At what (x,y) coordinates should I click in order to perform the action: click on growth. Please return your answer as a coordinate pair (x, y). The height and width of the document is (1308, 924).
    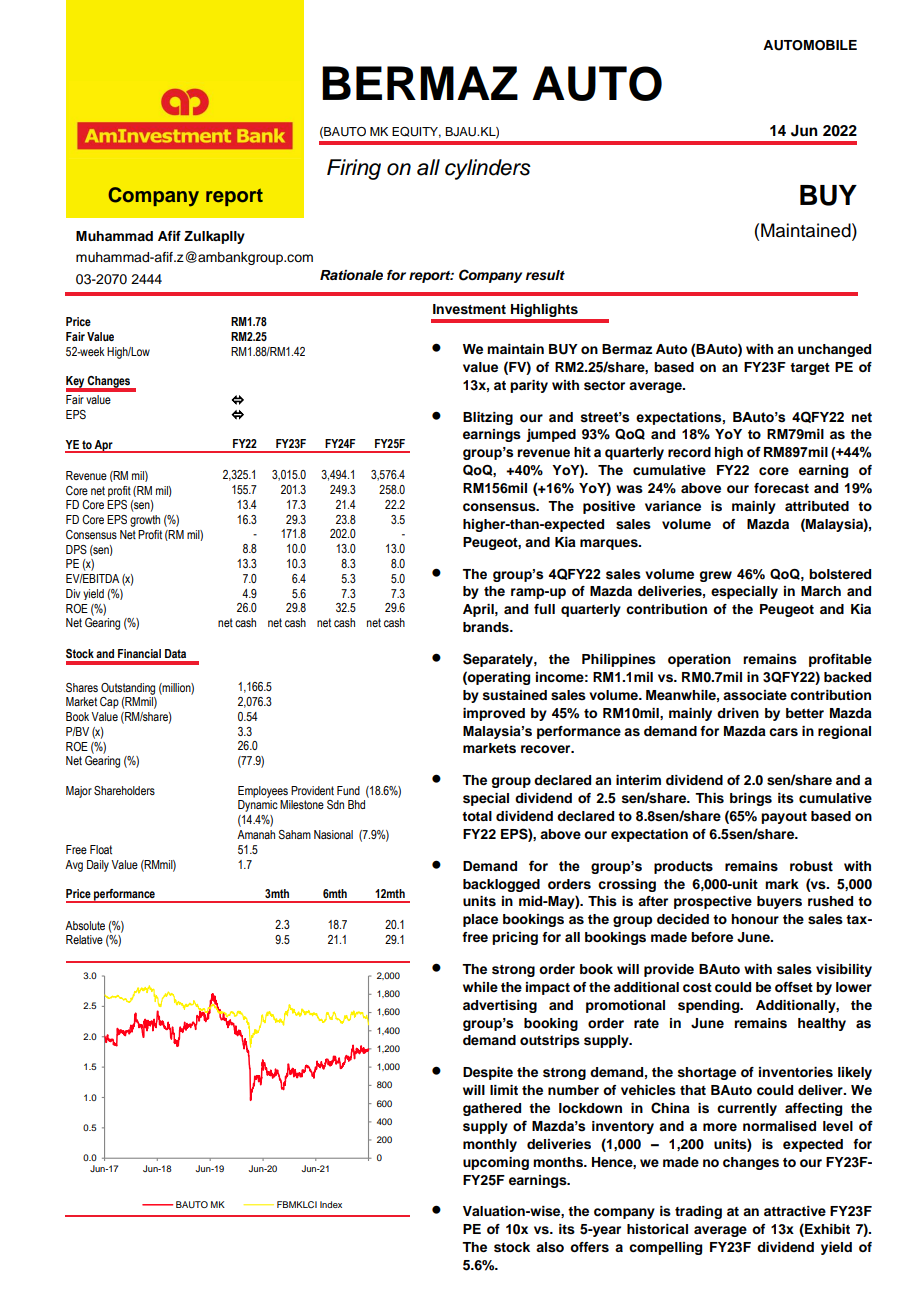
    Looking at the image, I should click on (145, 521).
